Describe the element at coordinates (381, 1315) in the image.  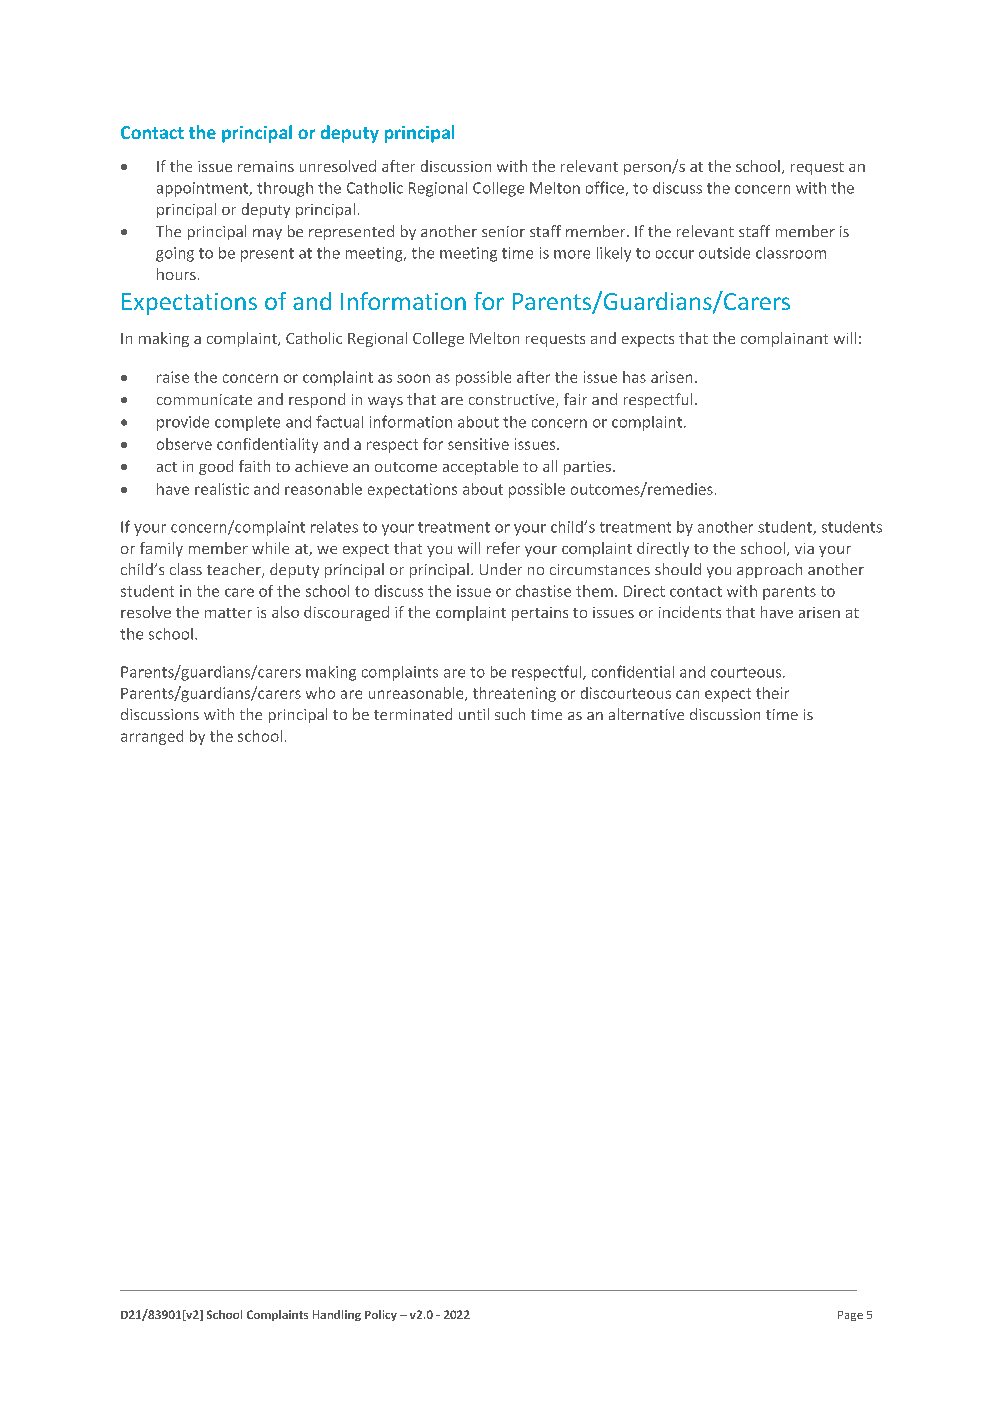
I see `Policy` at that location.
